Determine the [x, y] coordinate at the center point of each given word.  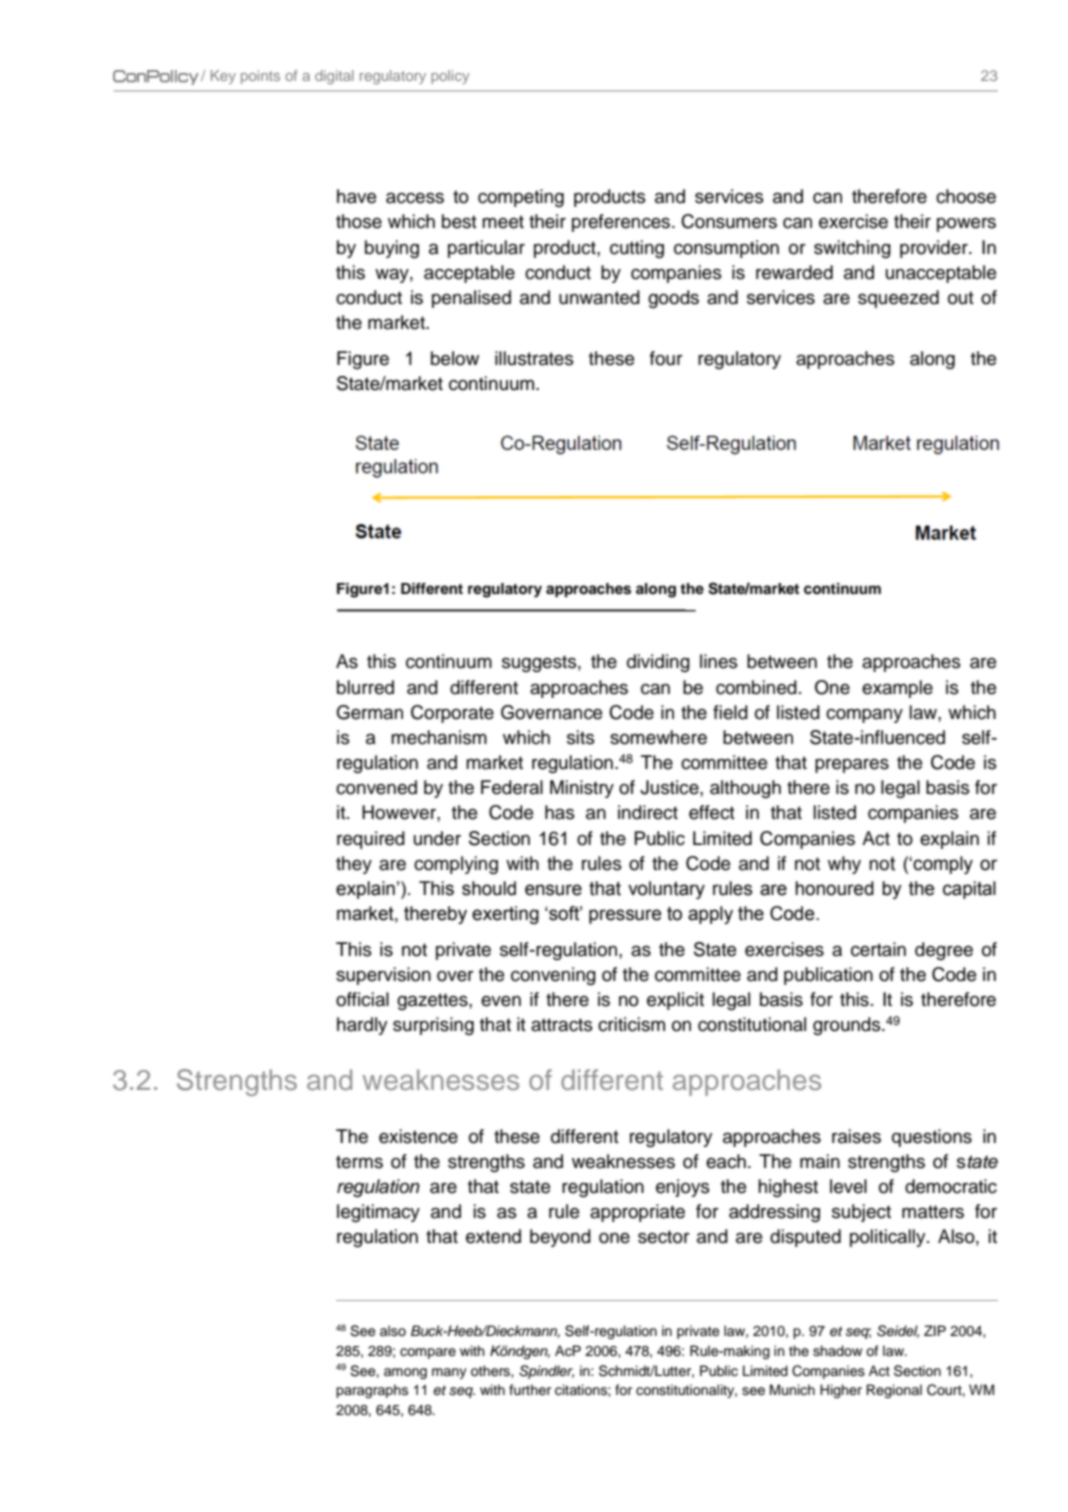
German [369, 712]
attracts [562, 1025]
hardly [362, 1026]
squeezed [898, 299]
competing [521, 198]
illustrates [534, 358]
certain [878, 949]
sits [581, 737]
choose [966, 196]
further [530, 1390]
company [864, 716]
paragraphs [372, 1391]
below [455, 358]
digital [334, 77]
